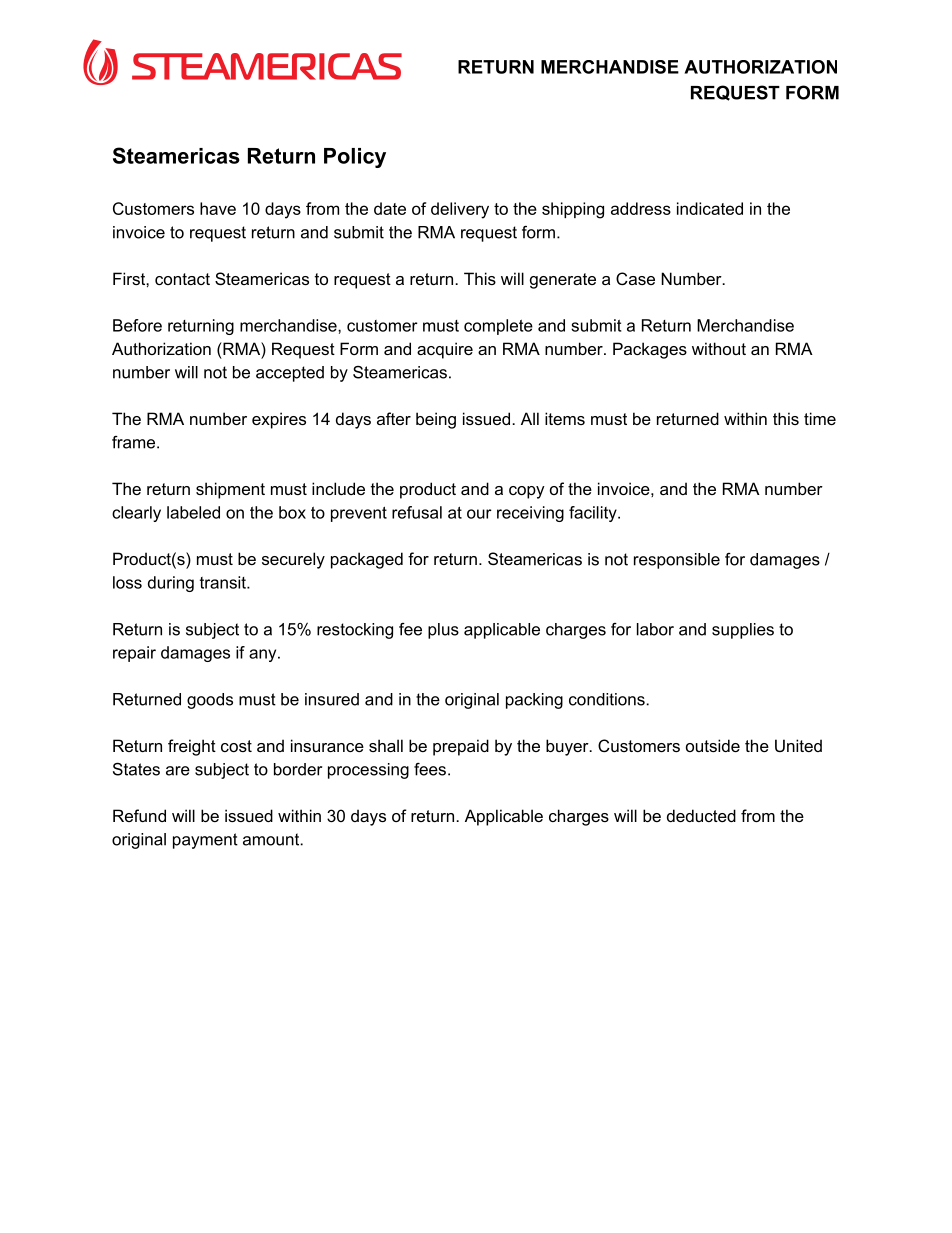  I want to click on payment, so click(205, 841).
